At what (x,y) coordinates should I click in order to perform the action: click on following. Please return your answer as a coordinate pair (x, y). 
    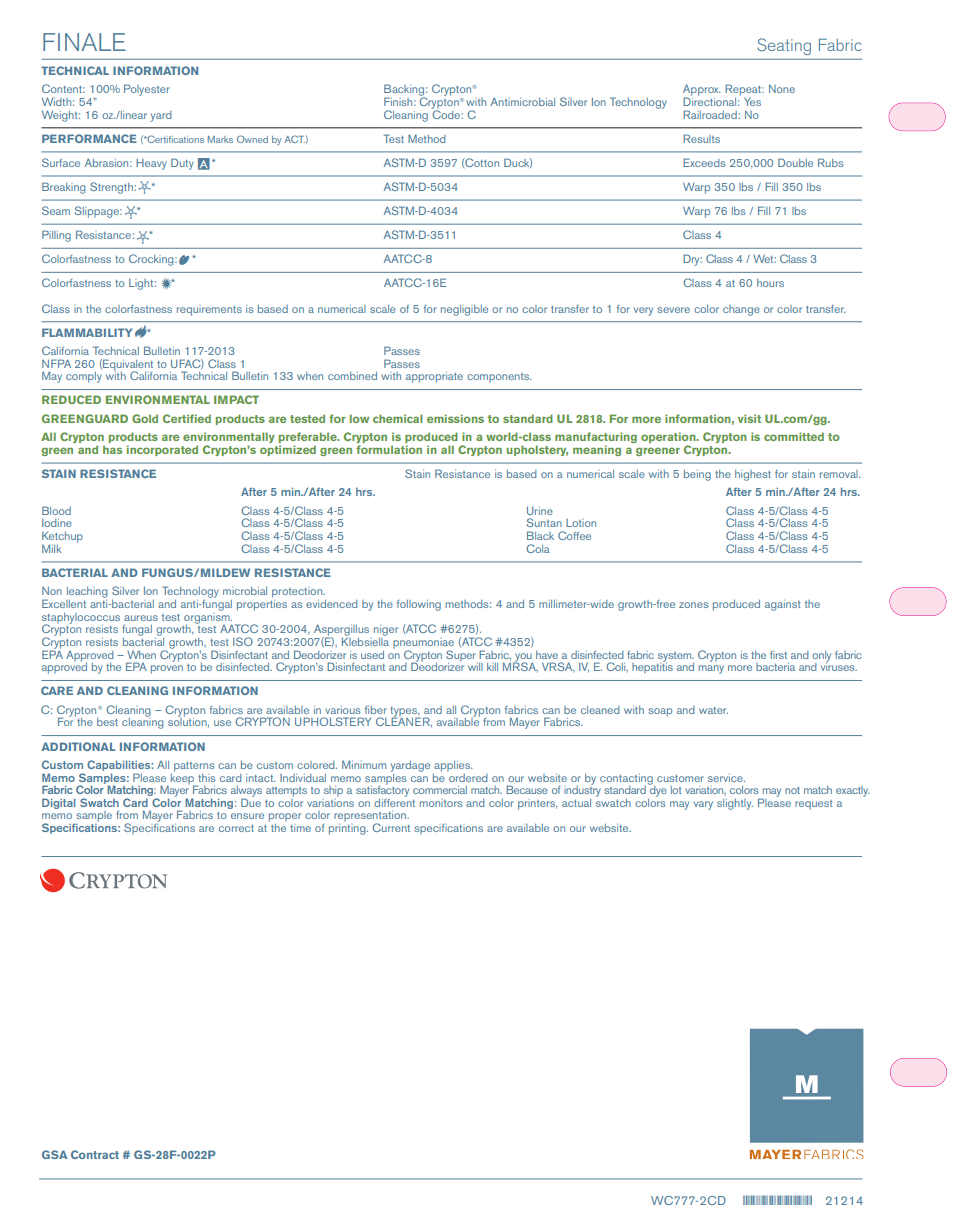
    Looking at the image, I should click on (419, 605).
